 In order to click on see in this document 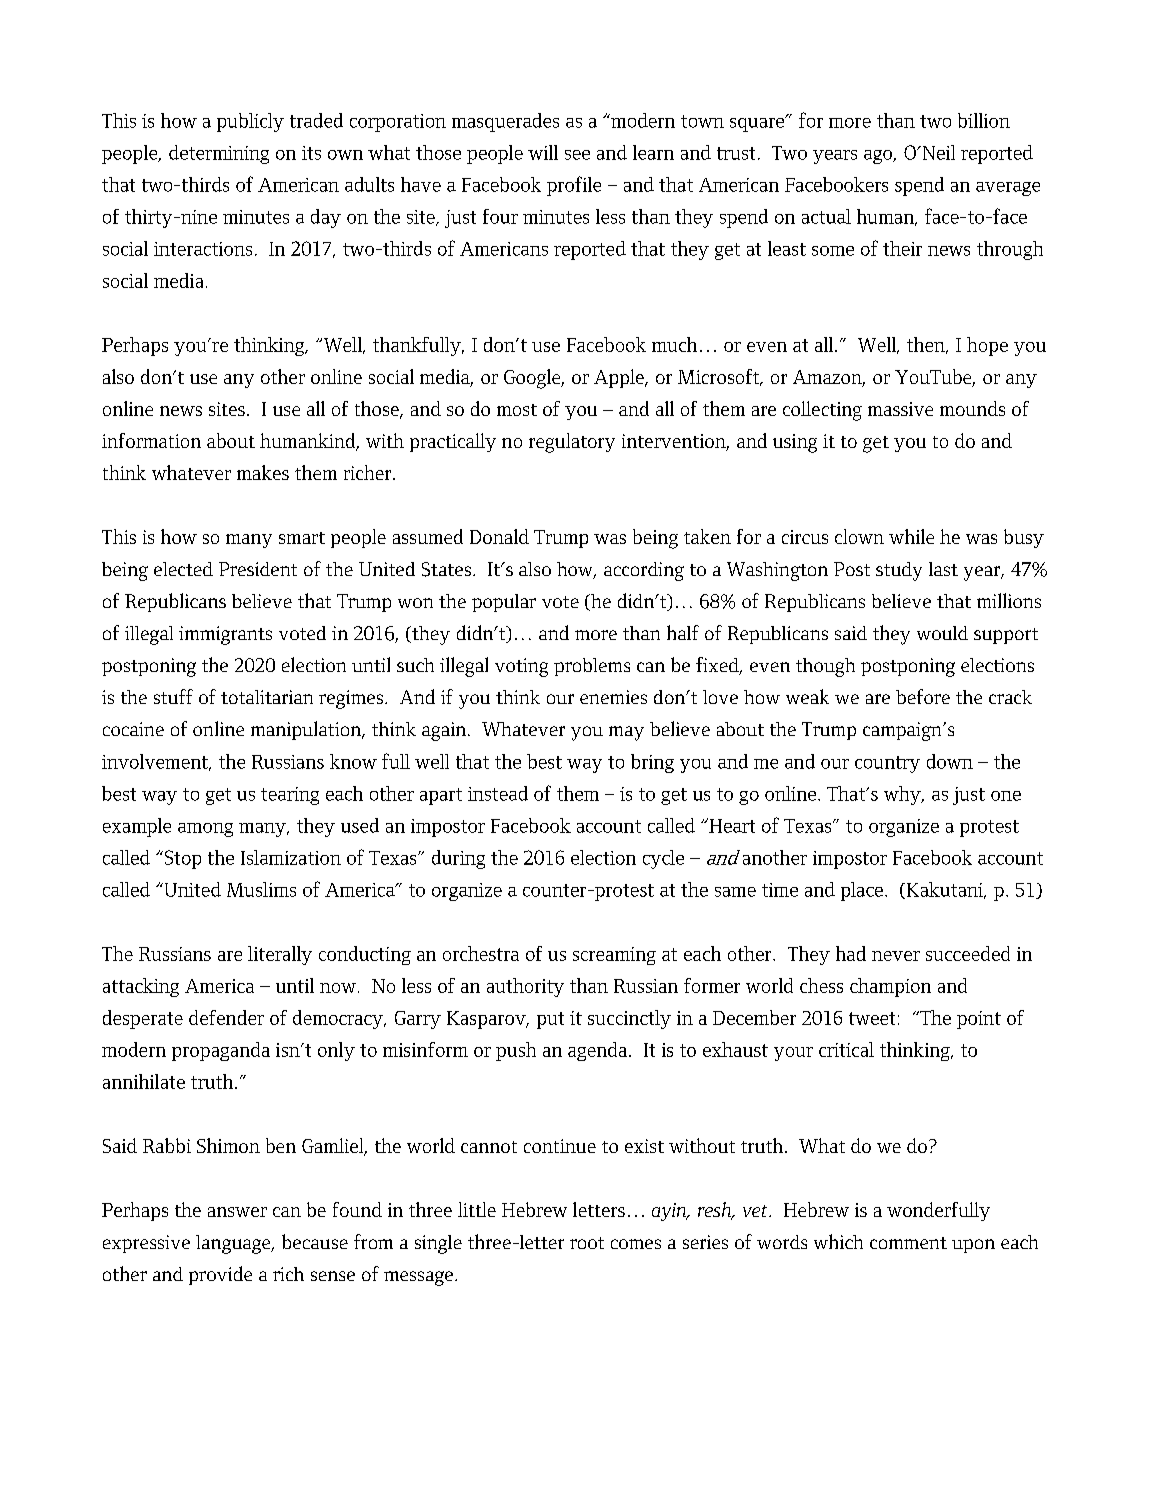, I will do `click(577, 155)`.
